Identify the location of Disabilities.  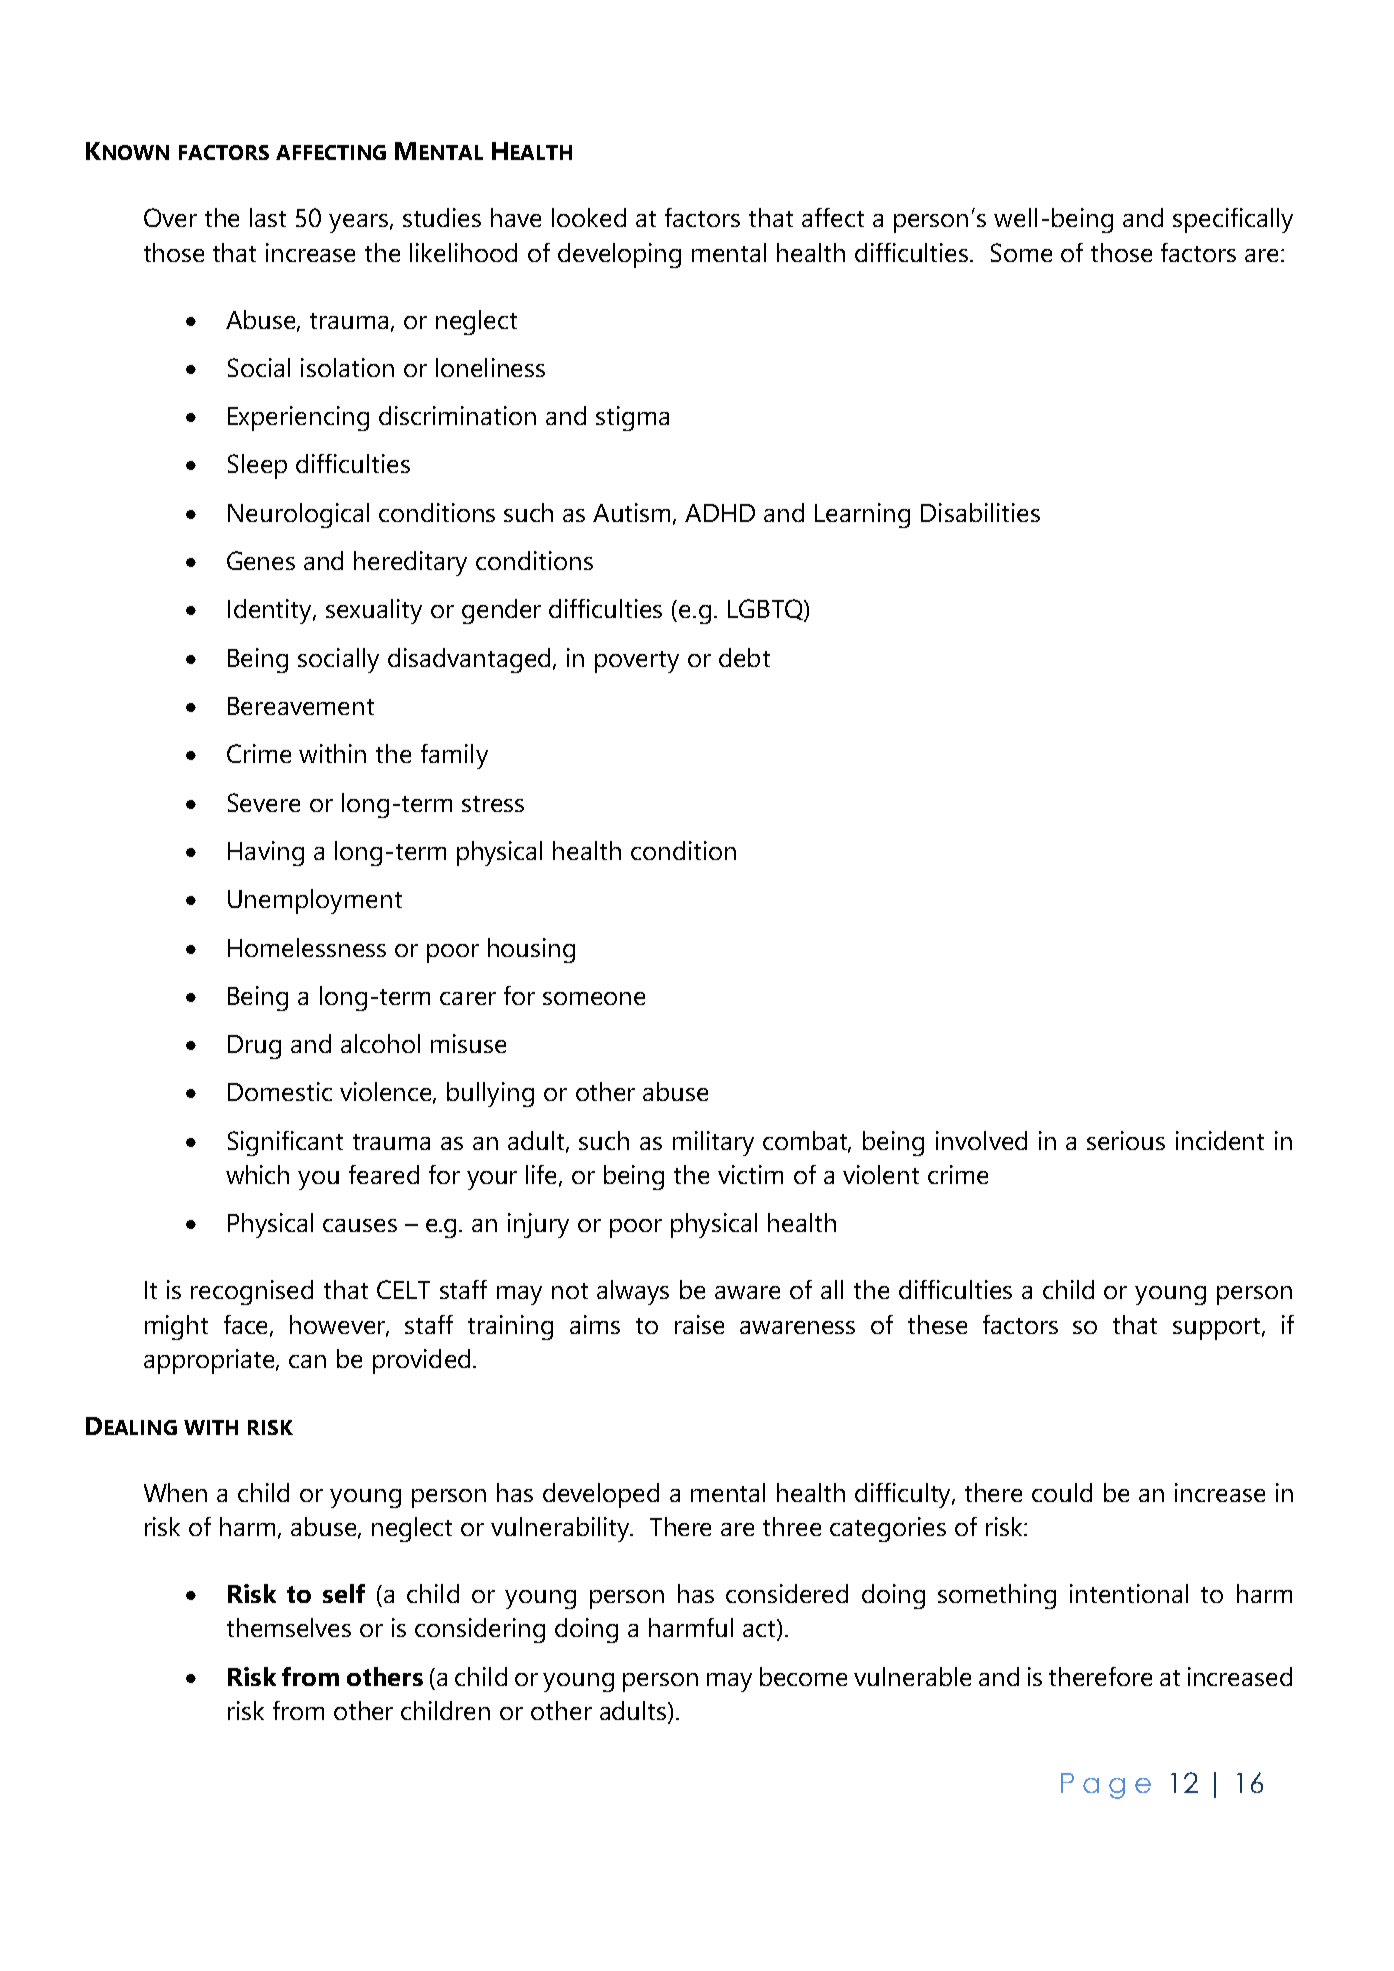
(980, 512).
